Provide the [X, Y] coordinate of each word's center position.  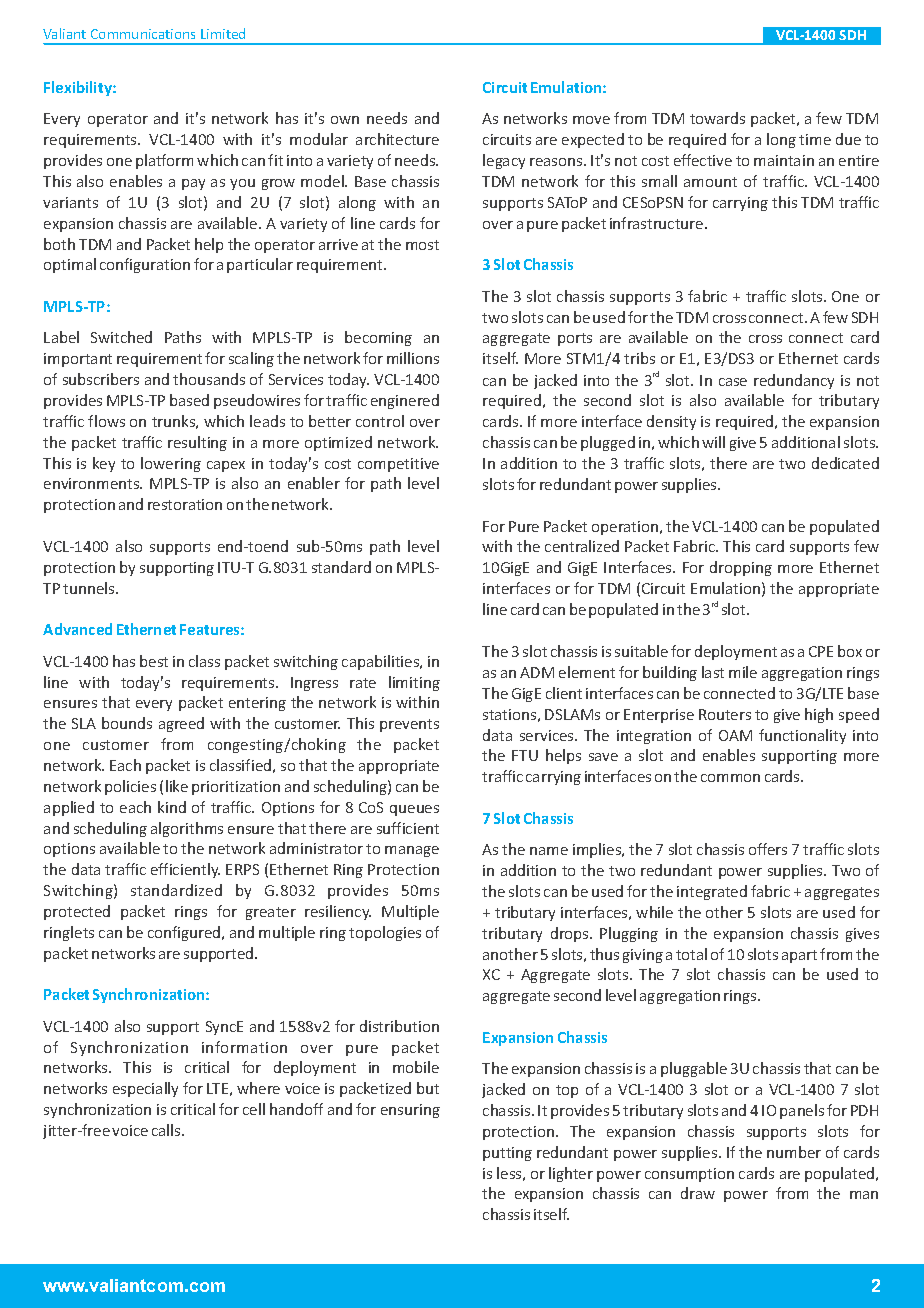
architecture [397, 139]
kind [172, 807]
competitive [398, 465]
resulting [197, 443]
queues [414, 810]
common [730, 778]
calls [167, 1130]
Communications [143, 34]
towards [717, 118]
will [713, 442]
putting [507, 1154]
